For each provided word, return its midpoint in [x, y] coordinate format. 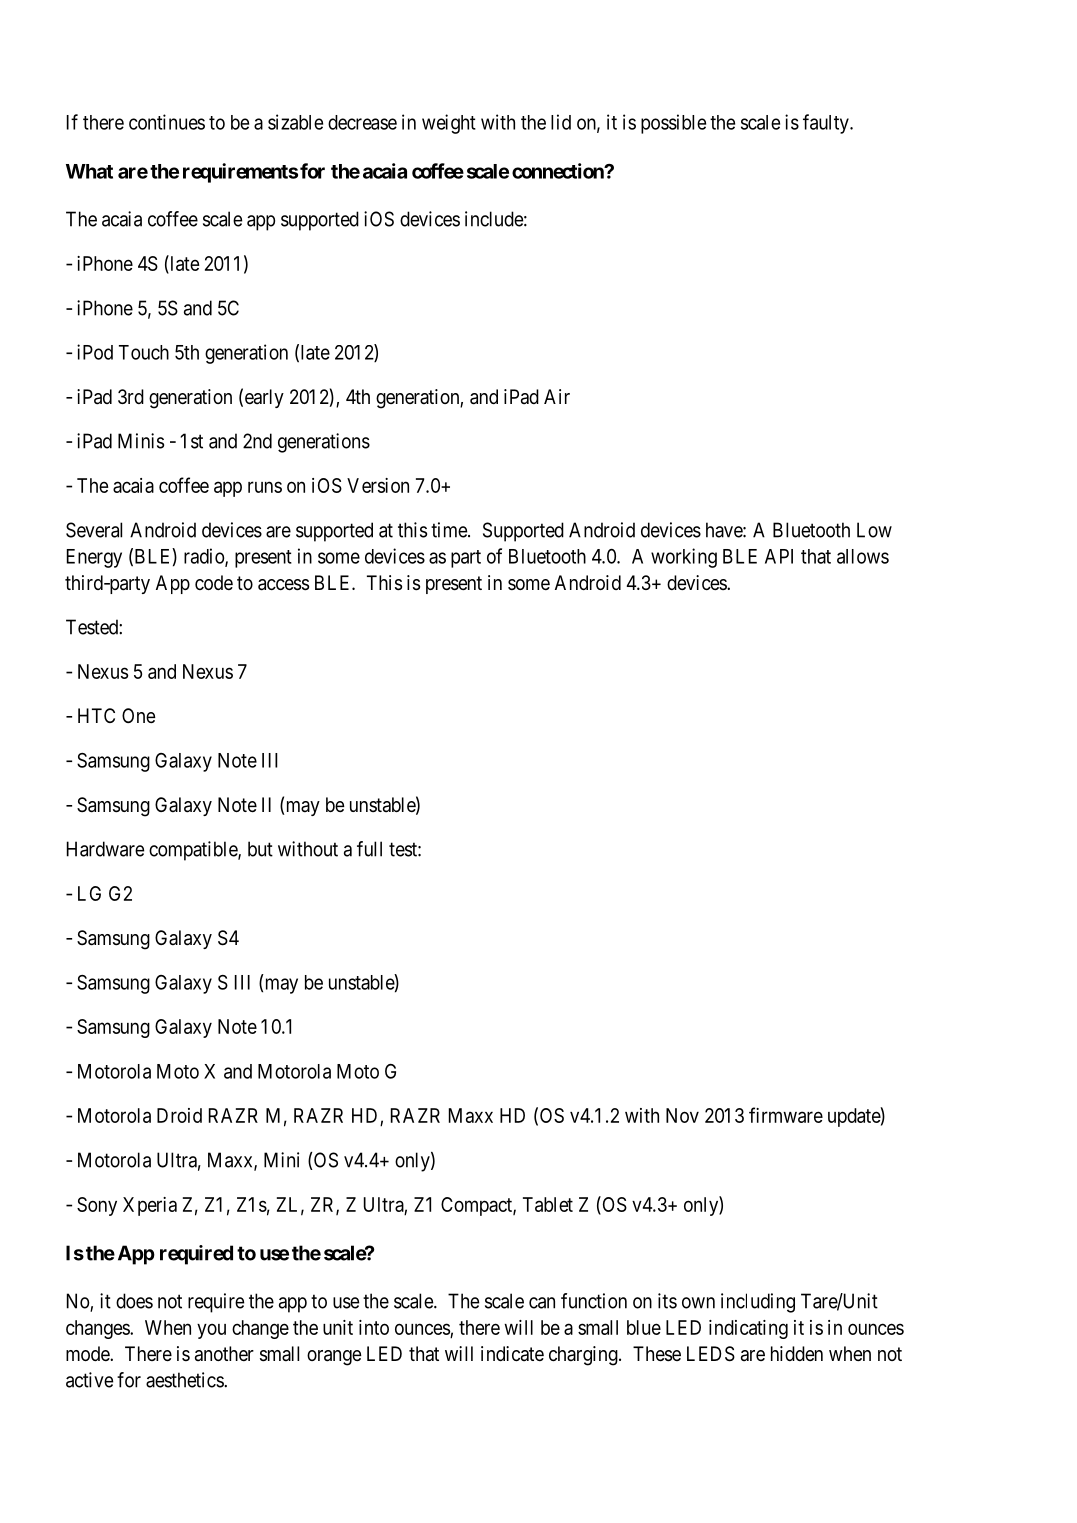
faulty [827, 124]
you [211, 1331]
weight [449, 124]
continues [167, 122]
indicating [748, 1329]
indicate [512, 1353]
